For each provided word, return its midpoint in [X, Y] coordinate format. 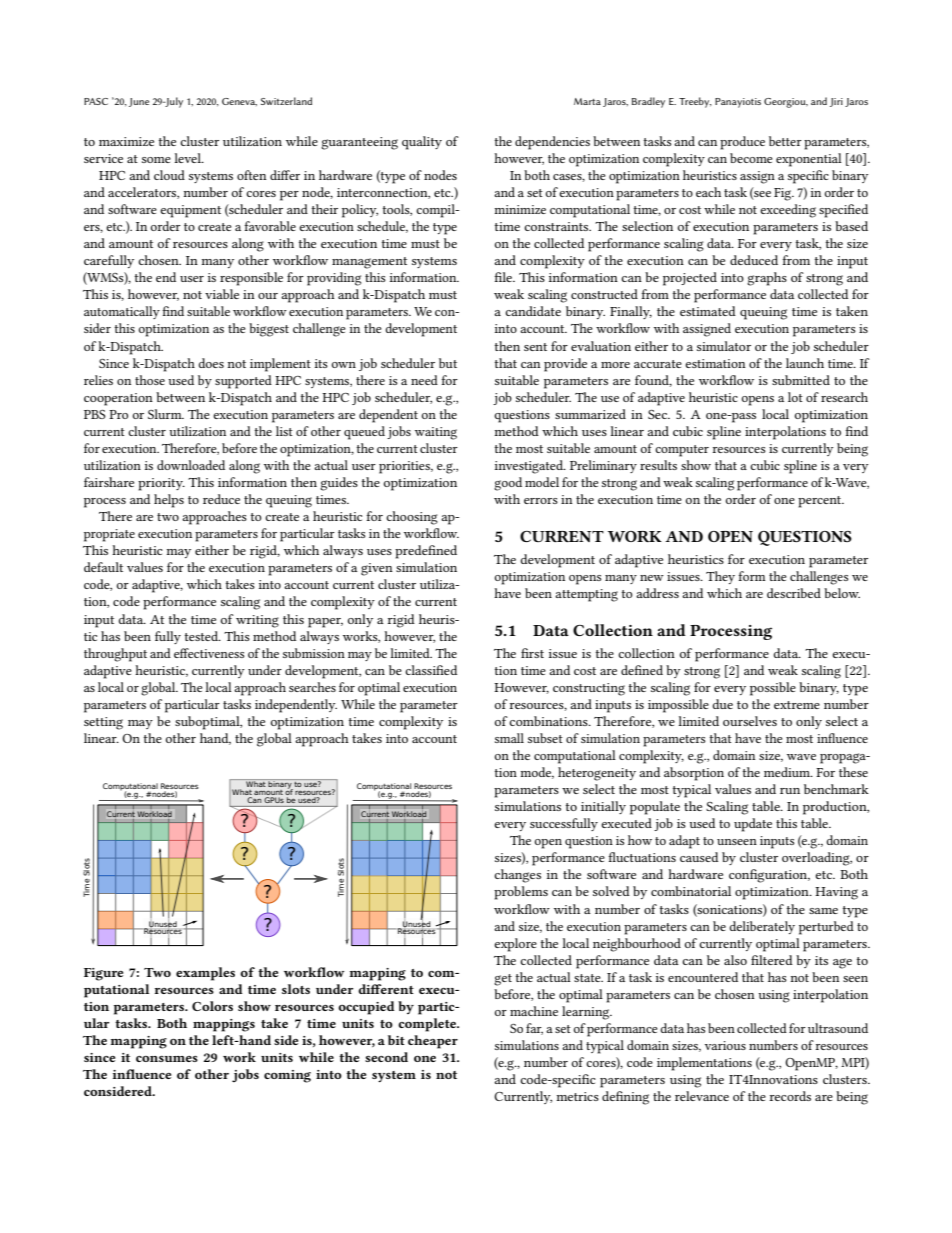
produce [742, 143]
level [188, 158]
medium [788, 772]
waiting [436, 433]
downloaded [191, 465]
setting [103, 723]
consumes [167, 1059]
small [509, 738]
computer [682, 451]
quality [422, 143]
